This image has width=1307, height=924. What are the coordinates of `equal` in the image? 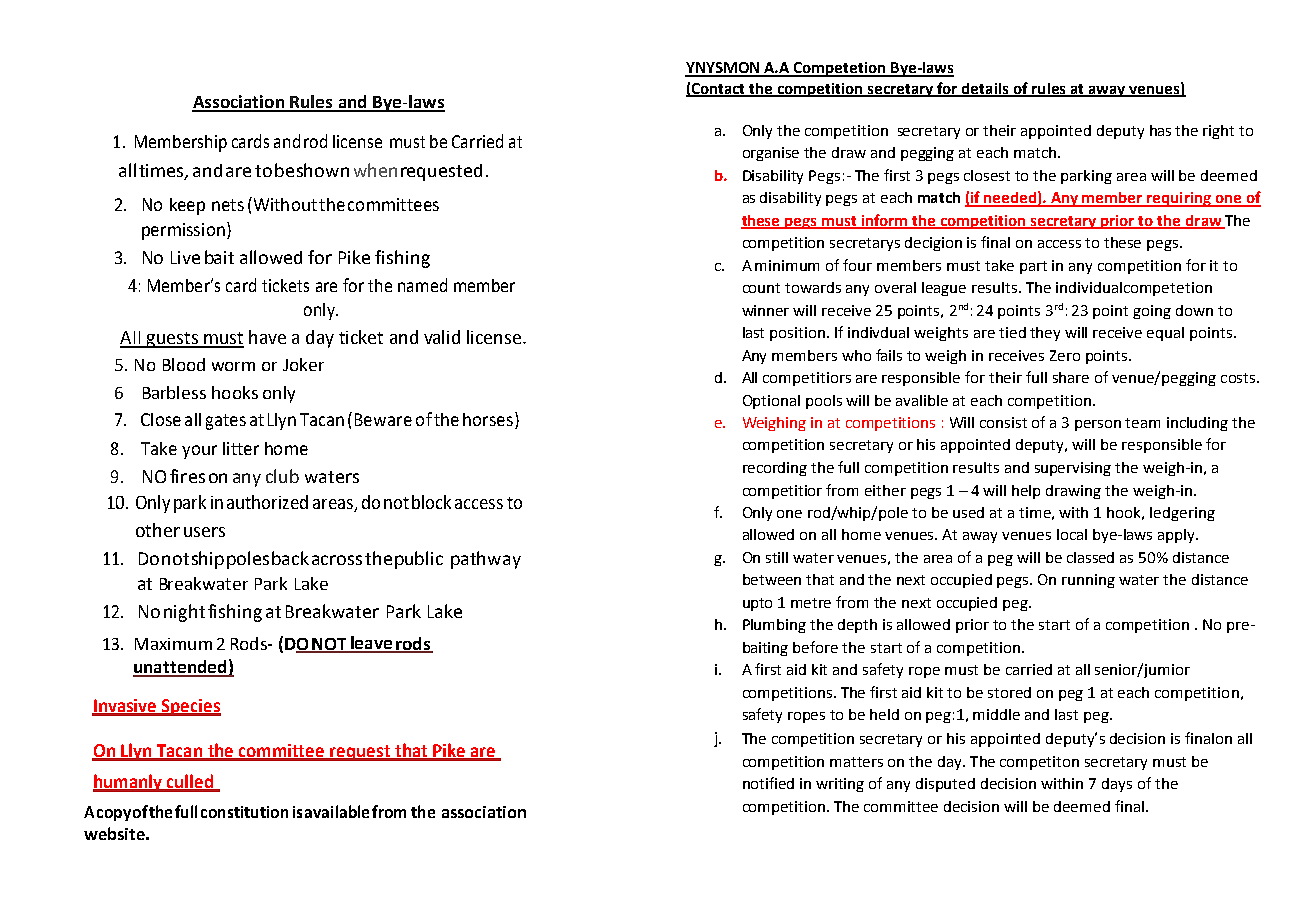 It's located at (1165, 334).
